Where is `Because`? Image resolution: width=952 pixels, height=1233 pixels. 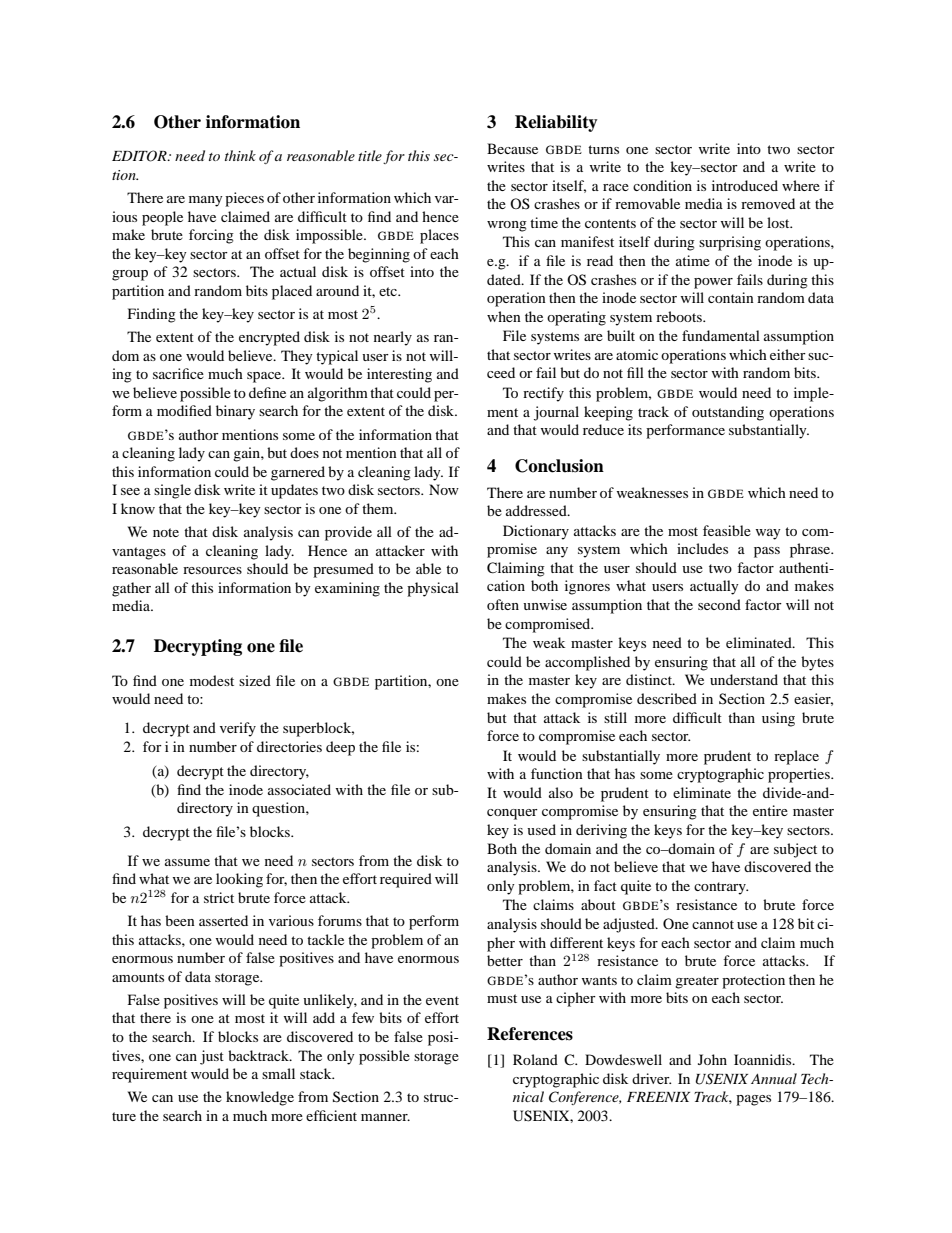
Because is located at coordinates (512, 148).
